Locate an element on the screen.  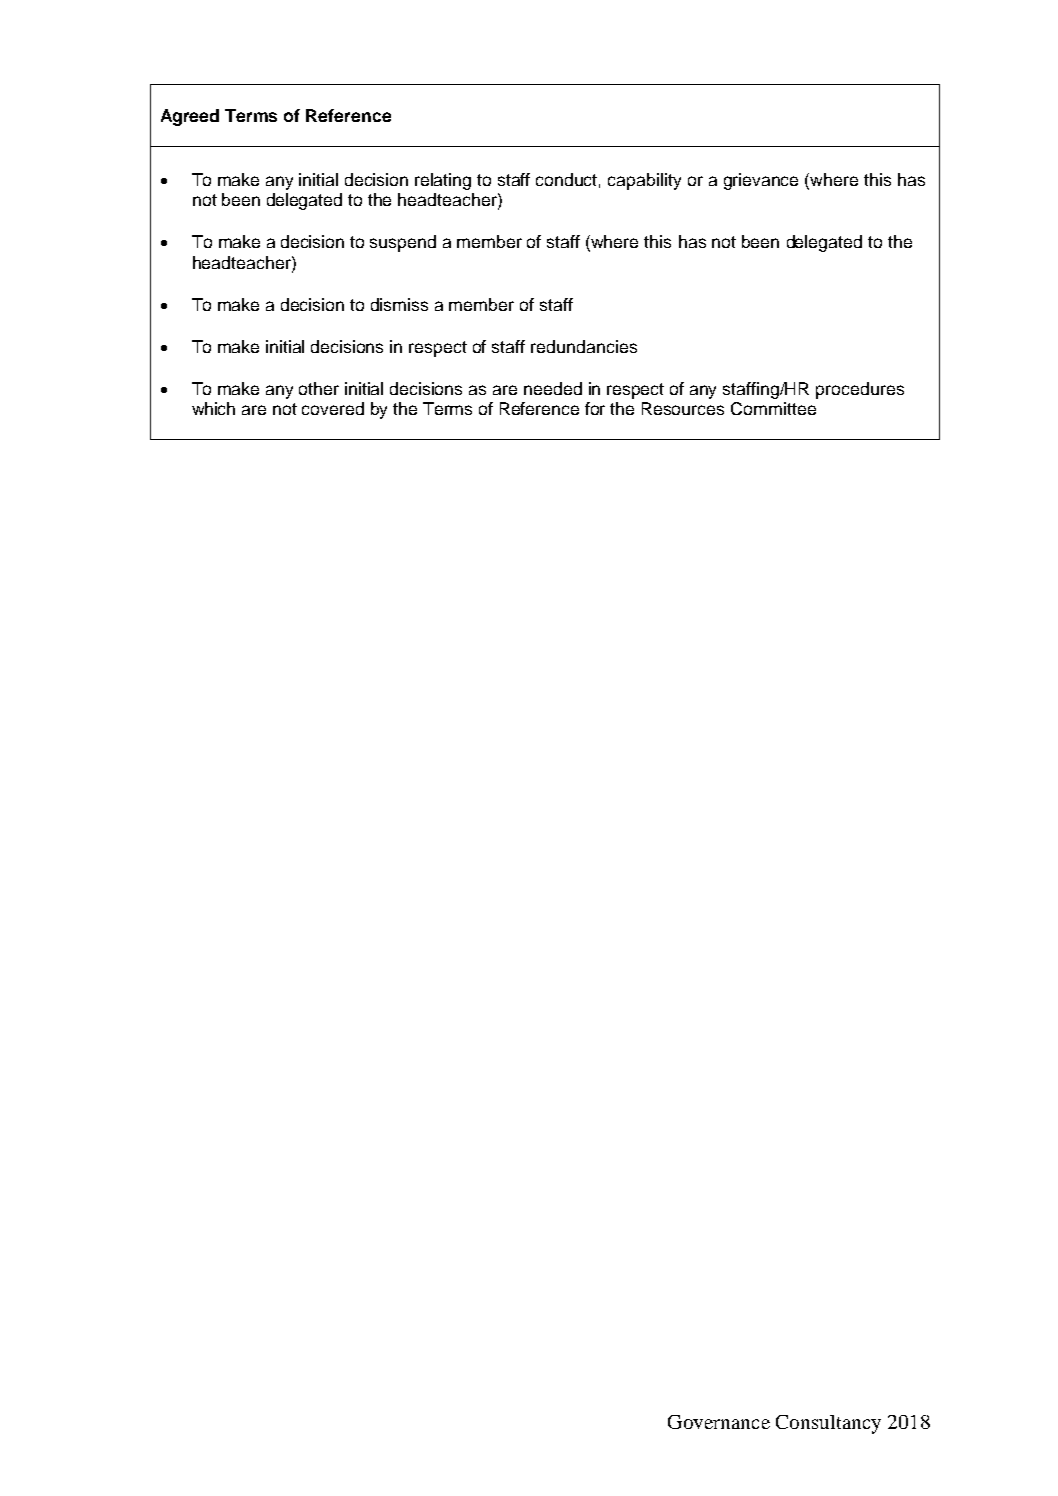
for is located at coordinates (595, 408).
